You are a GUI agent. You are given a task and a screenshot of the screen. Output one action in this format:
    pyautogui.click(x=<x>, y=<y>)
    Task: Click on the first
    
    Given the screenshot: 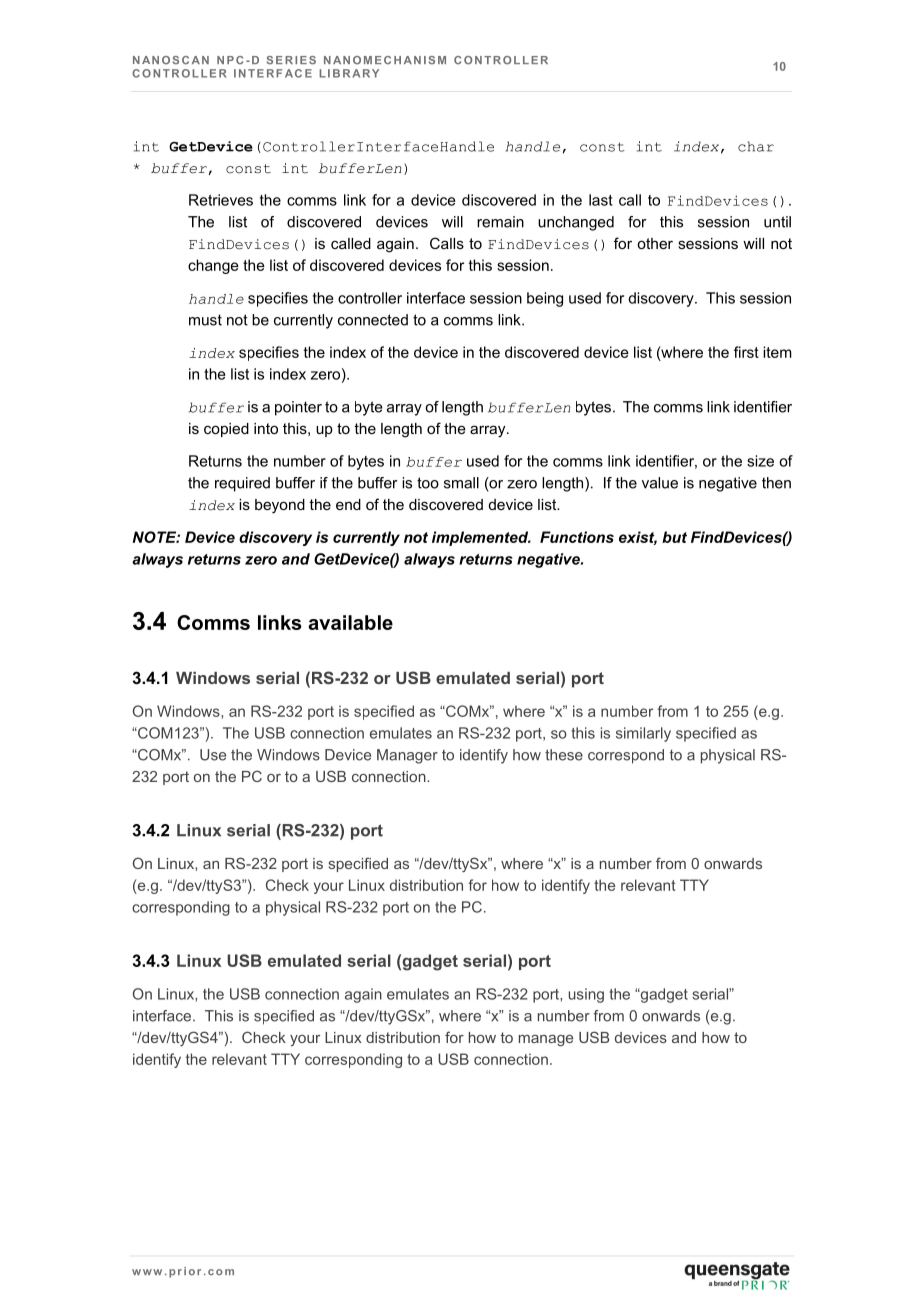 What is the action you would take?
    pyautogui.click(x=746, y=352)
